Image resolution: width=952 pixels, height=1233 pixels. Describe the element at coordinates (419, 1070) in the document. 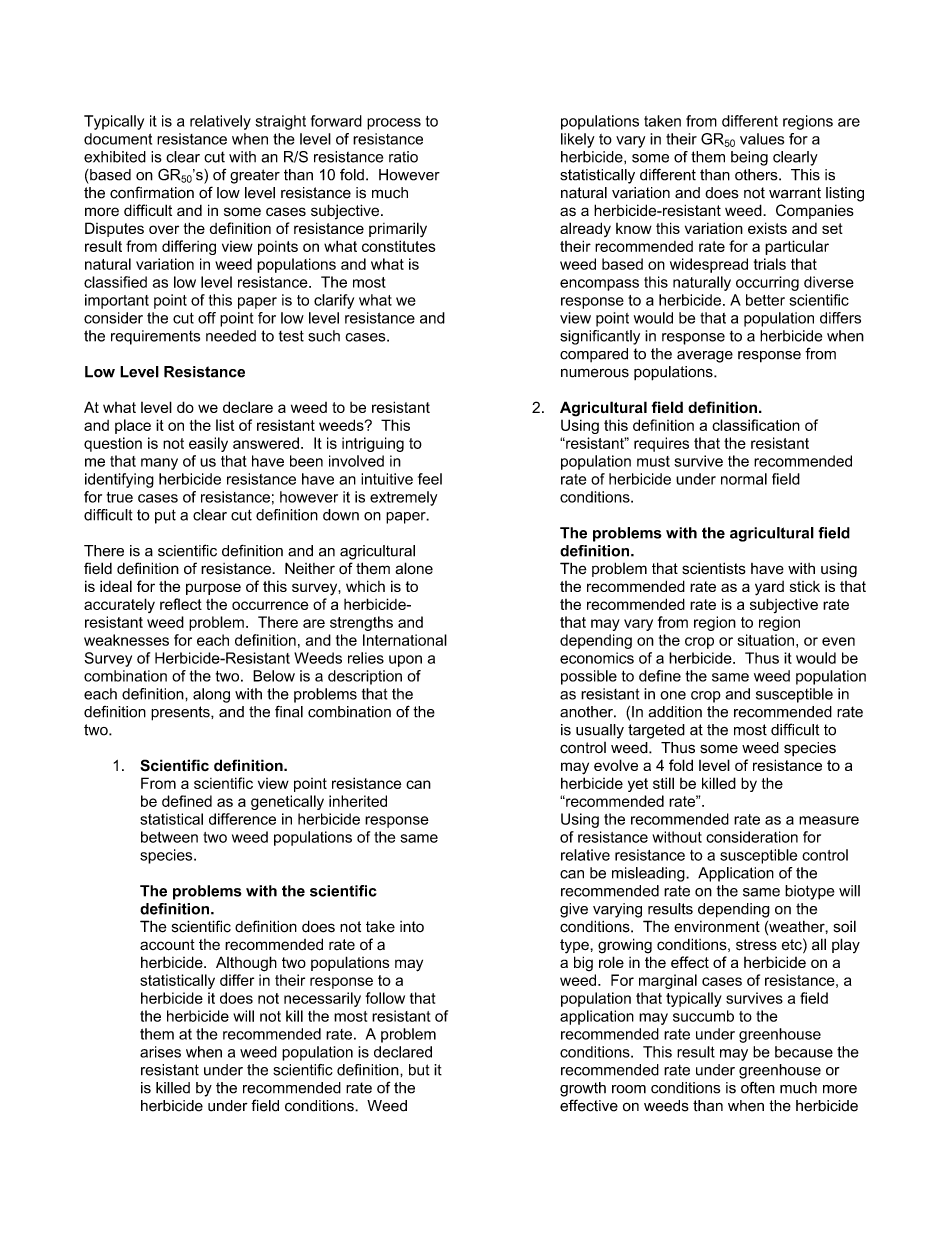

I see `but` at that location.
